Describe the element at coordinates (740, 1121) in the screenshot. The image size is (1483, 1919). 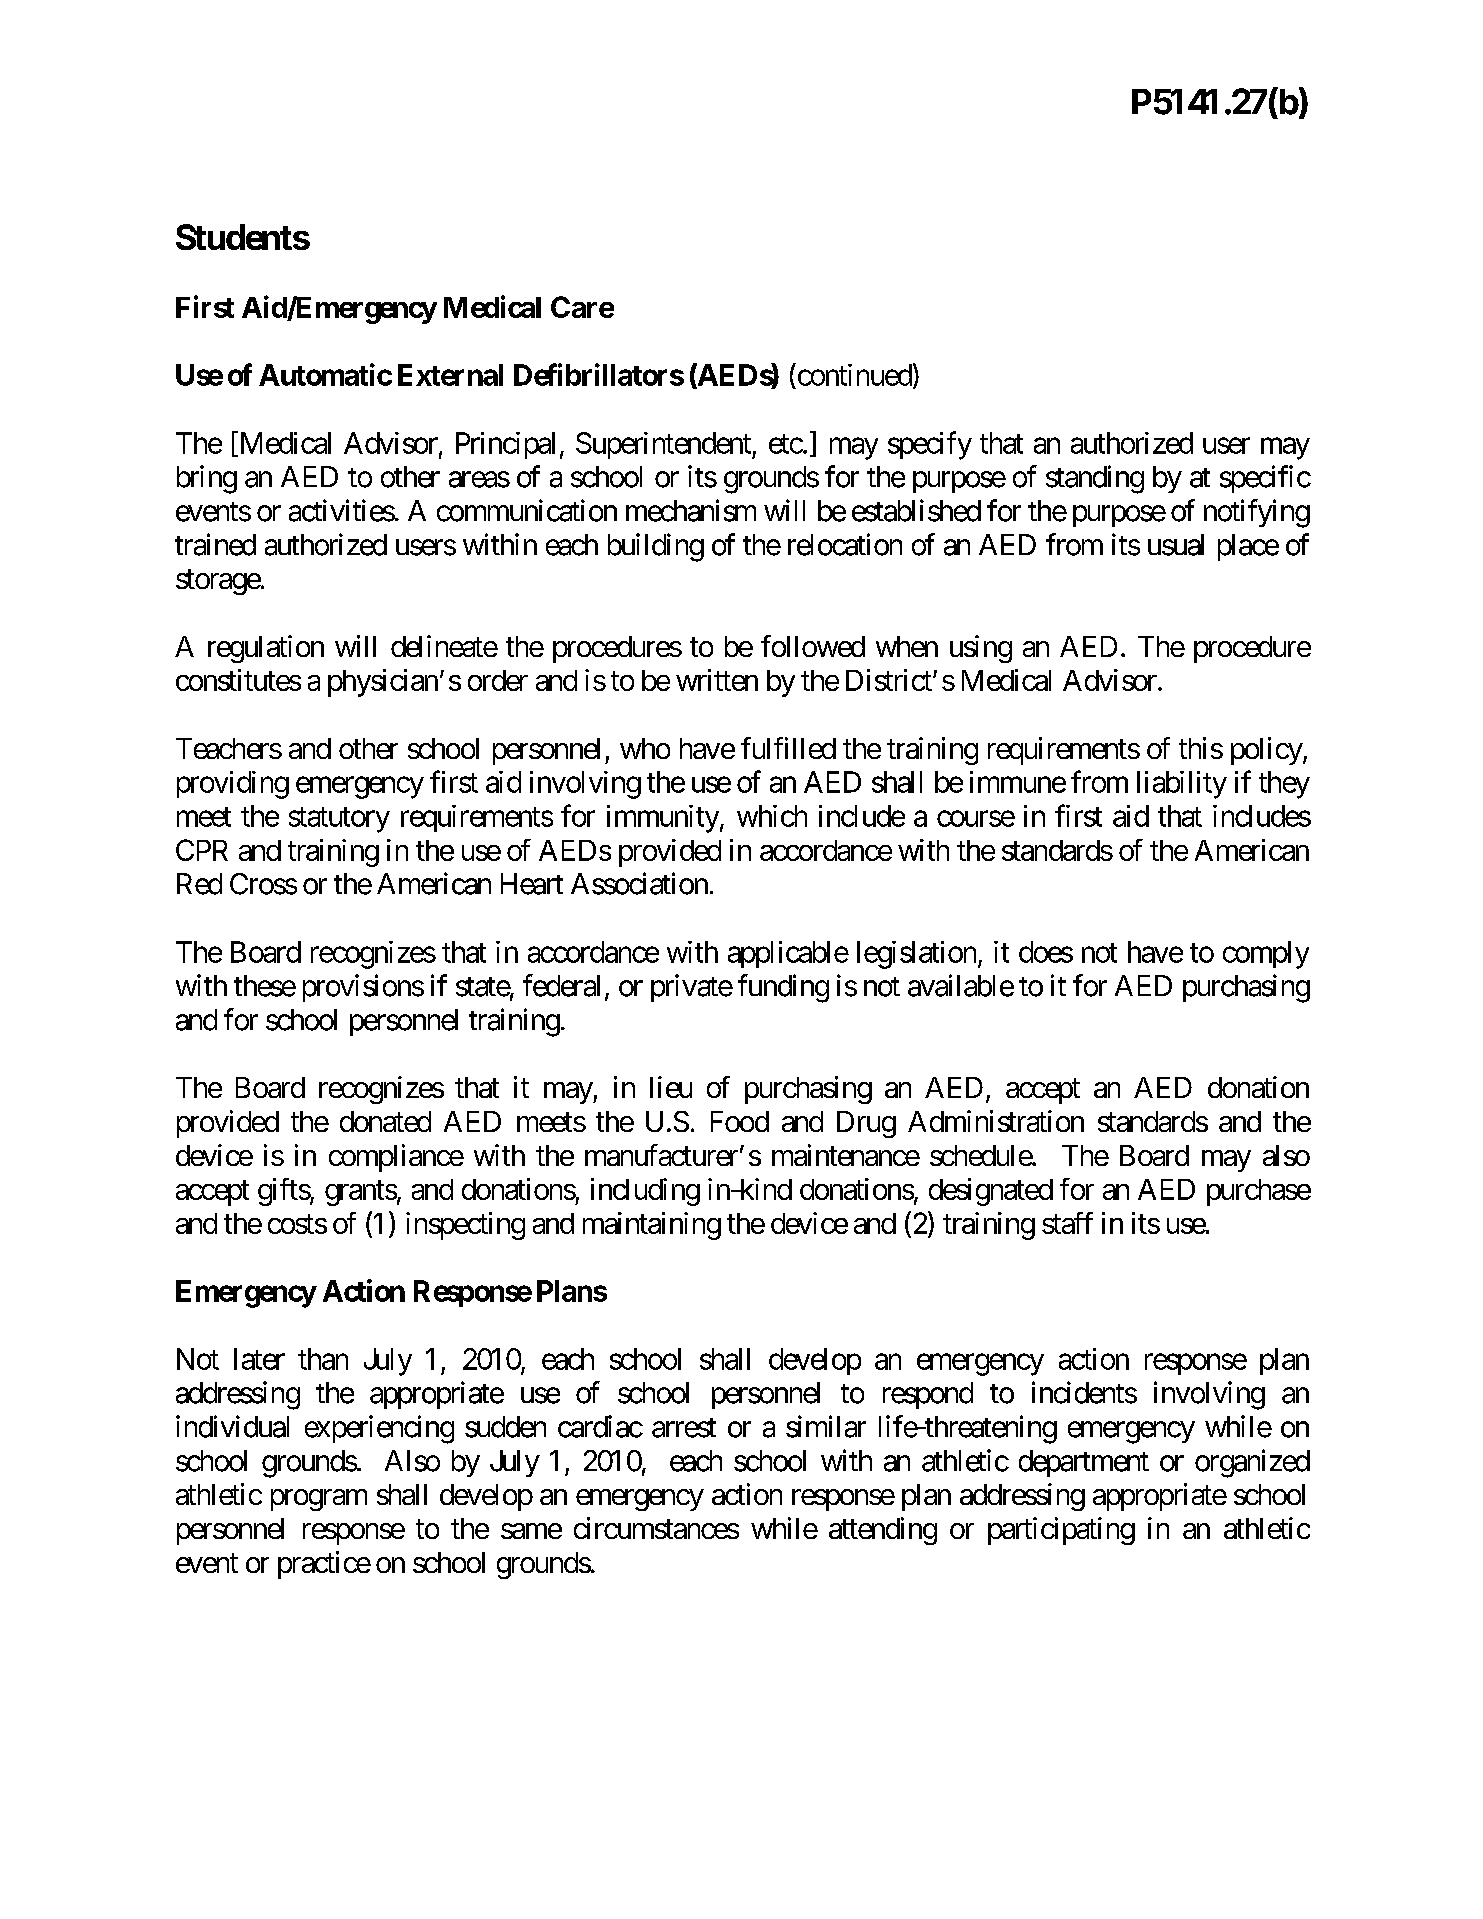
I see `Food` at that location.
